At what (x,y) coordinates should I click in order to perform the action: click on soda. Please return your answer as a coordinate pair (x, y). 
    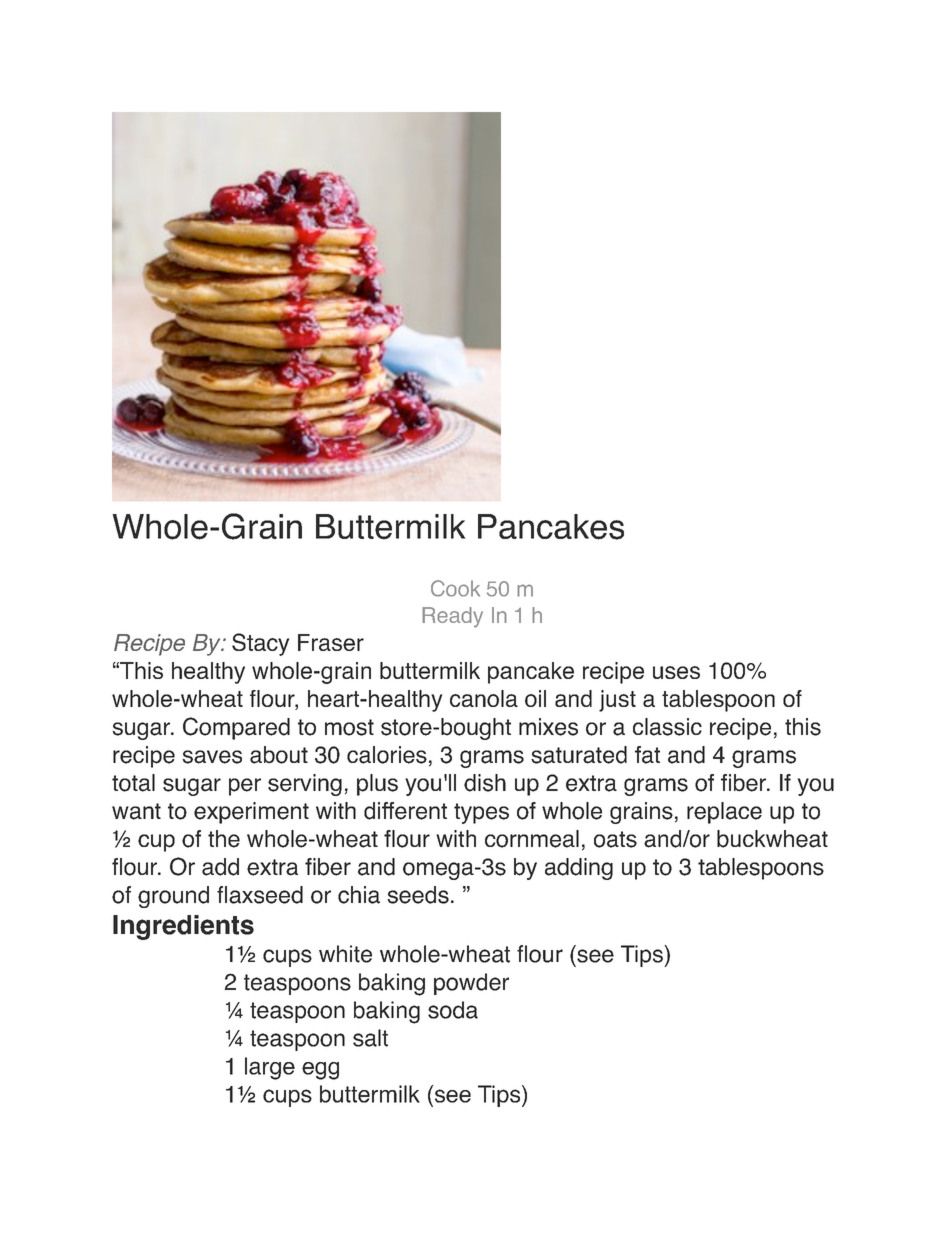
    Looking at the image, I should click on (453, 1010).
